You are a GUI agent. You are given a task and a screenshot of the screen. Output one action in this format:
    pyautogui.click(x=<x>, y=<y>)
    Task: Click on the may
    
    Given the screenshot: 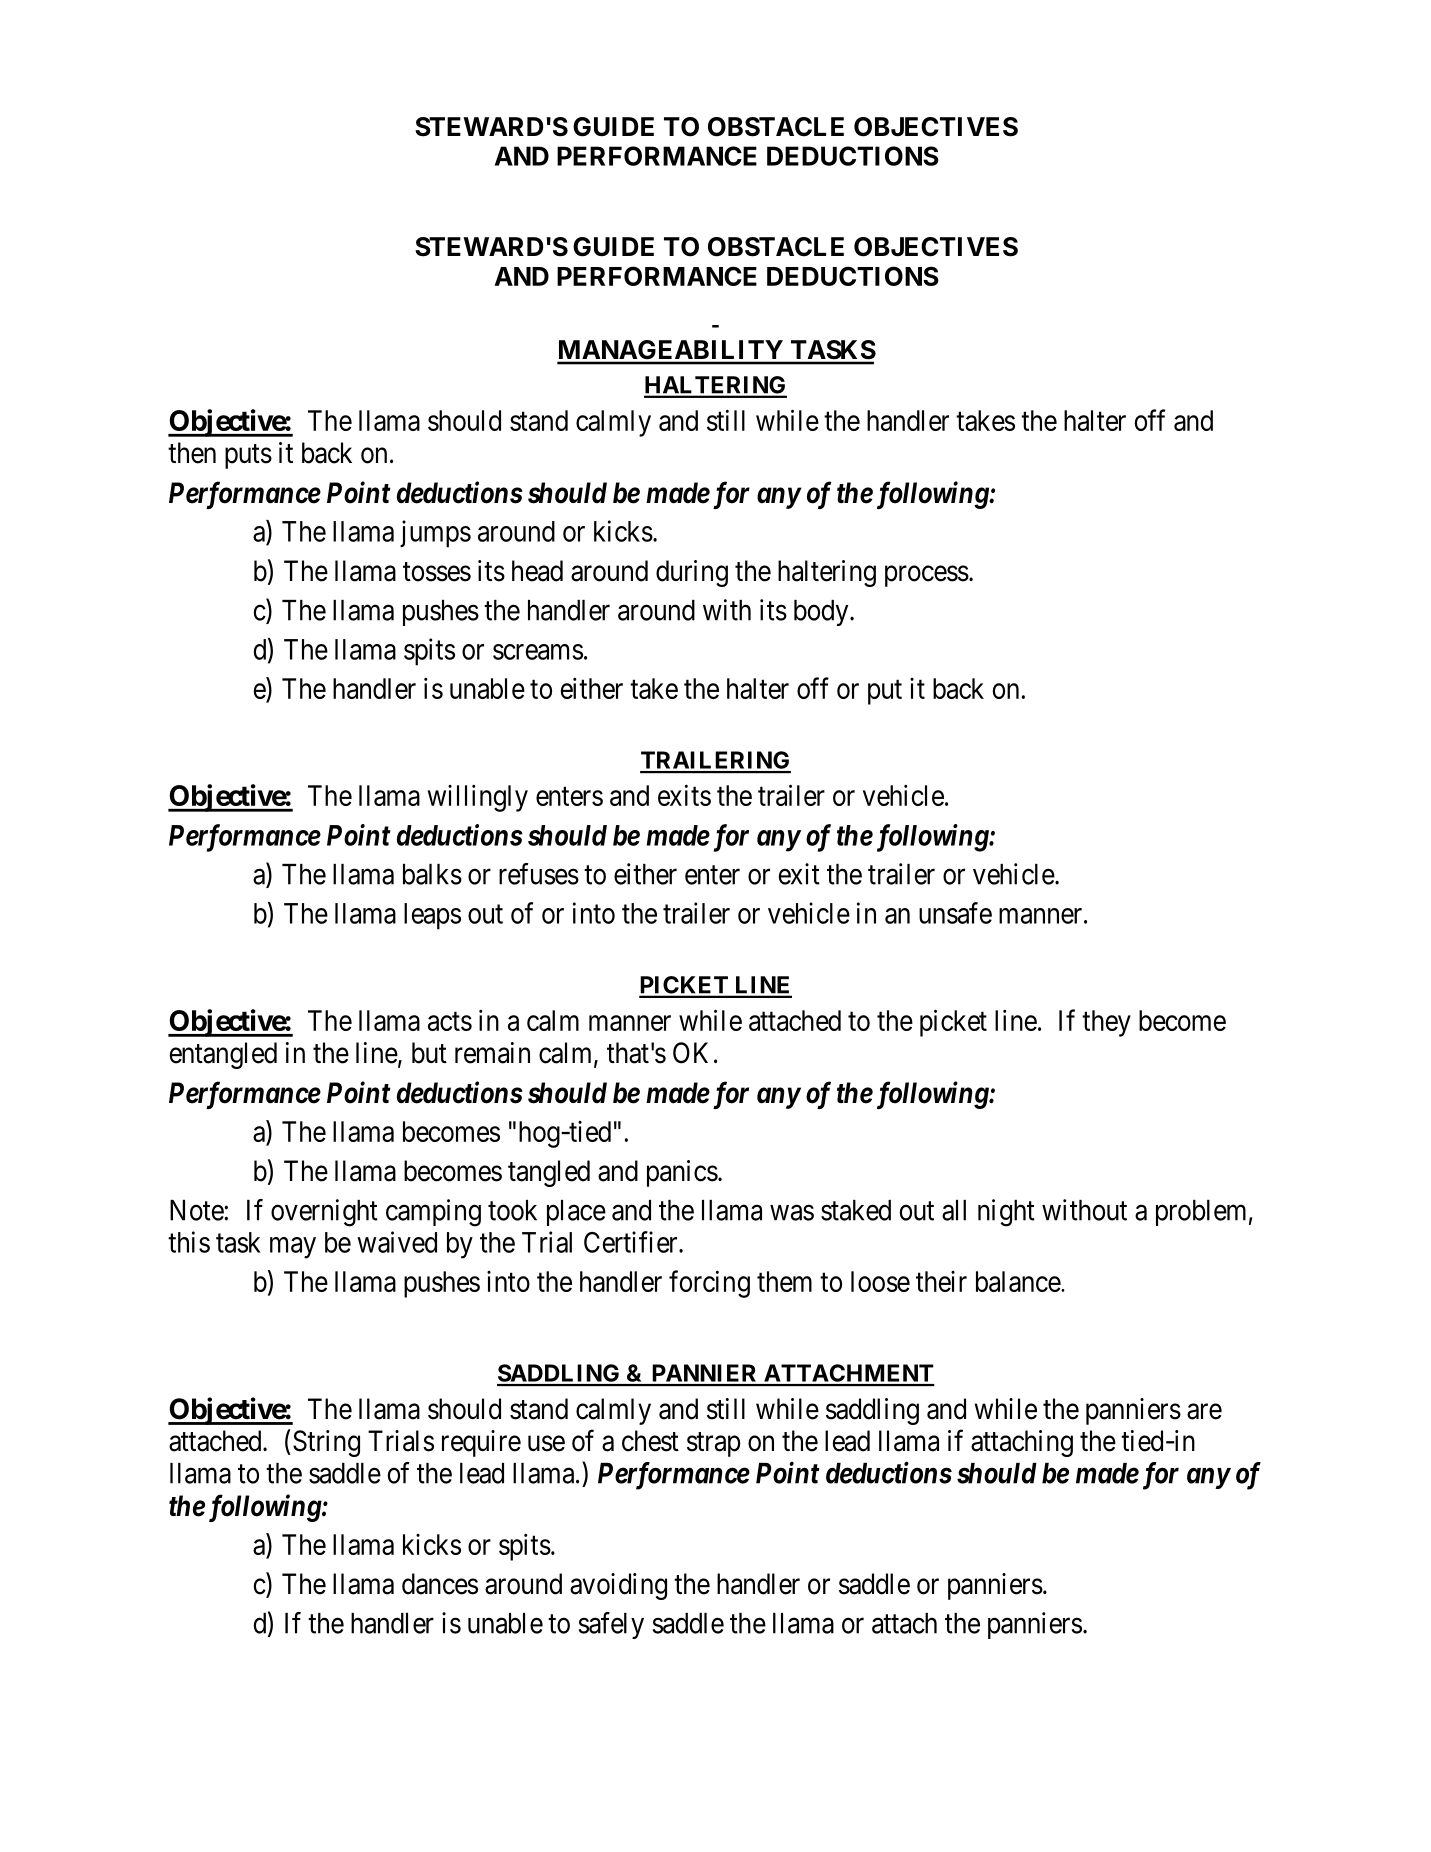 What is the action you would take?
    pyautogui.click(x=293, y=1248)
